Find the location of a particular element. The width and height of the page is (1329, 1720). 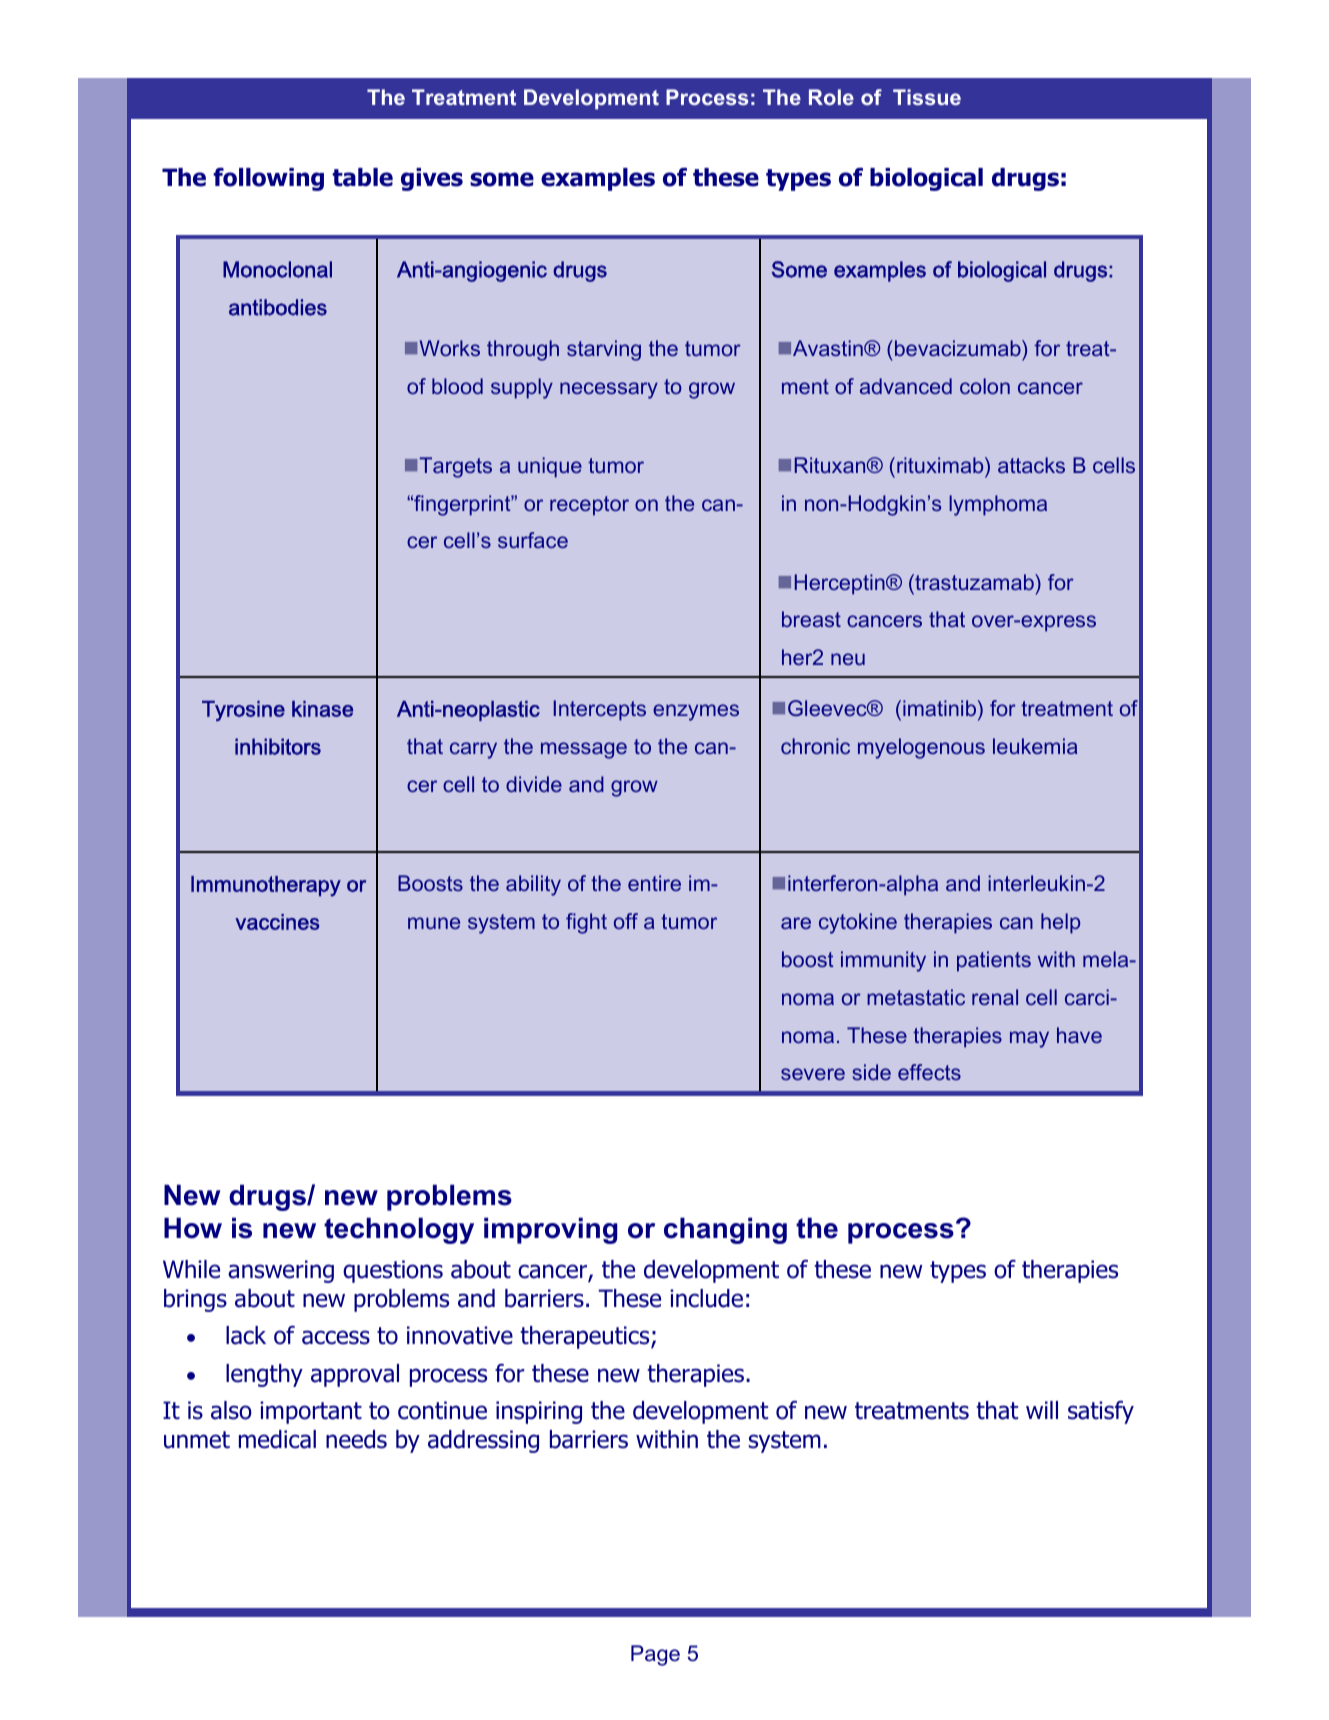

entire is located at coordinates (654, 883).
